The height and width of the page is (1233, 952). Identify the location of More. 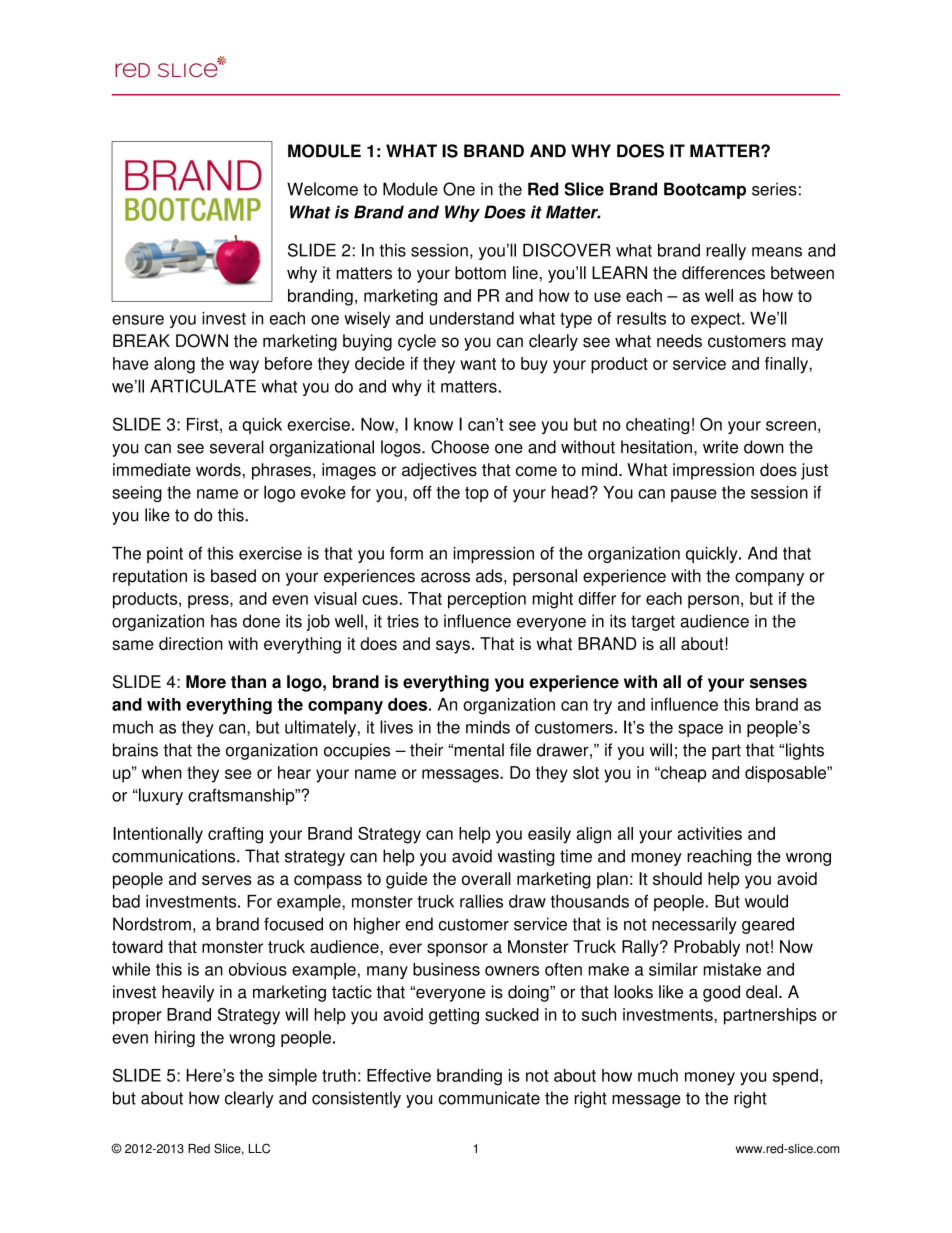
(206, 682).
